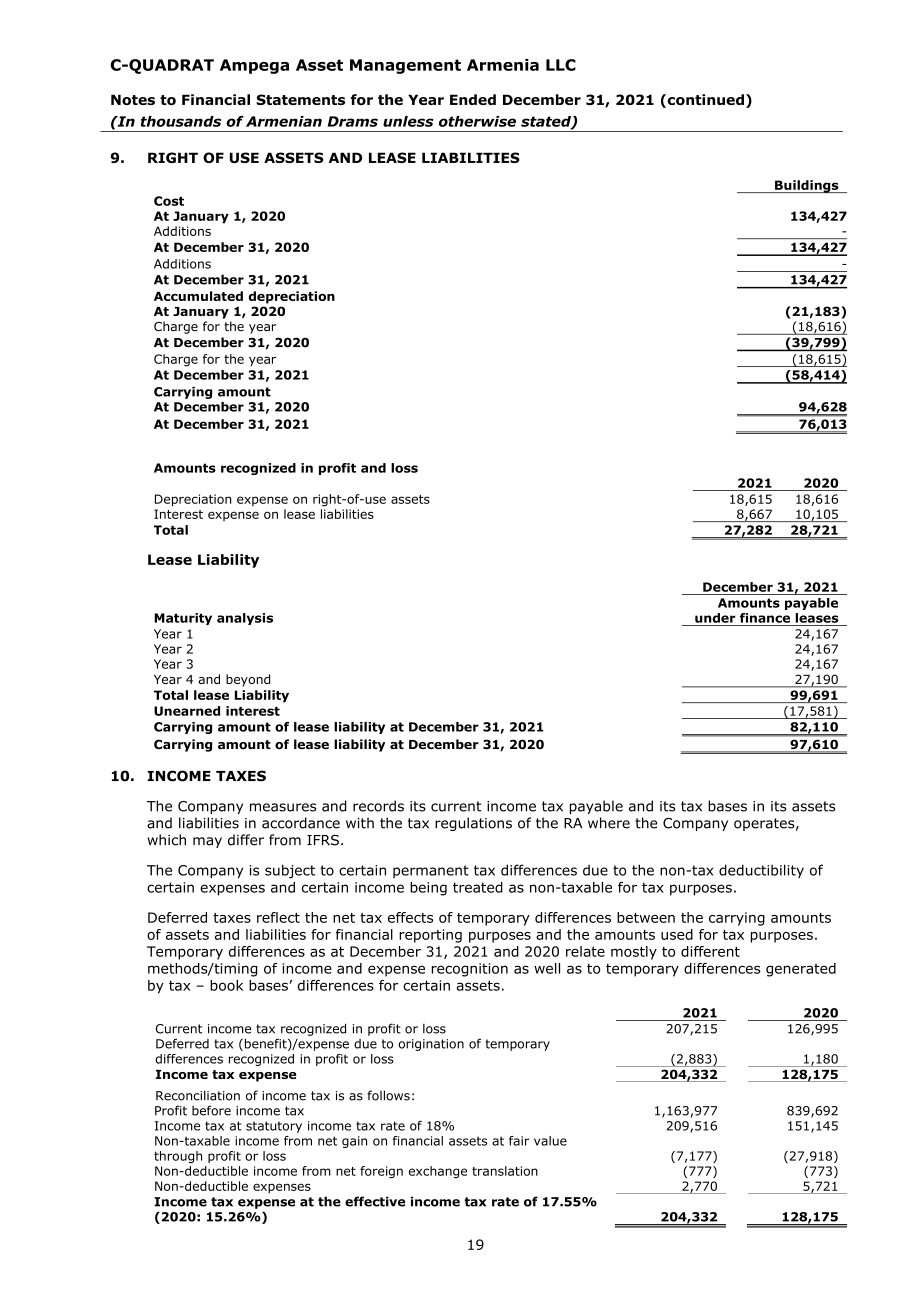  What do you see at coordinates (378, 806) in the image?
I see `records` at bounding box center [378, 806].
